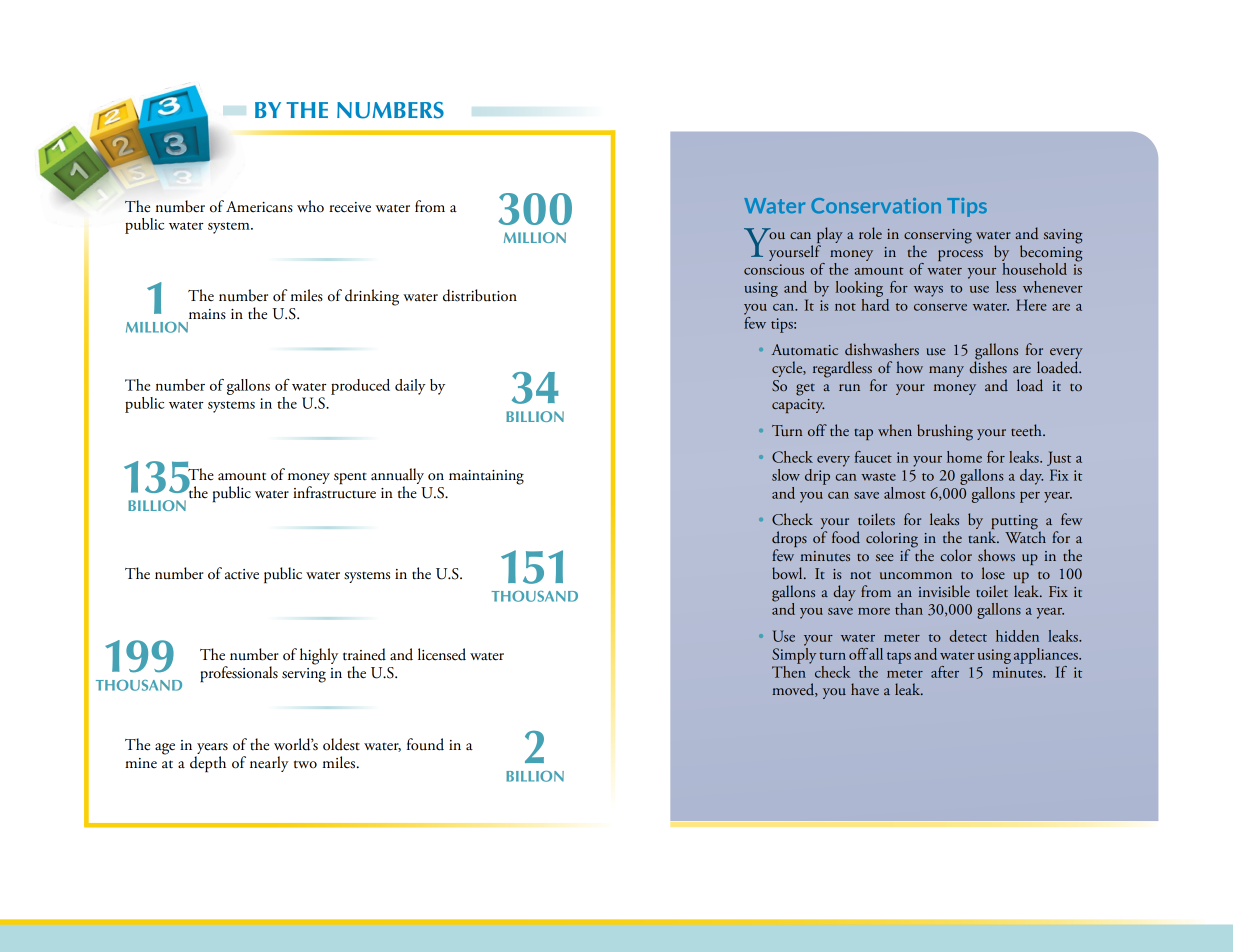 The image size is (1233, 952). I want to click on almost, so click(905, 493).
